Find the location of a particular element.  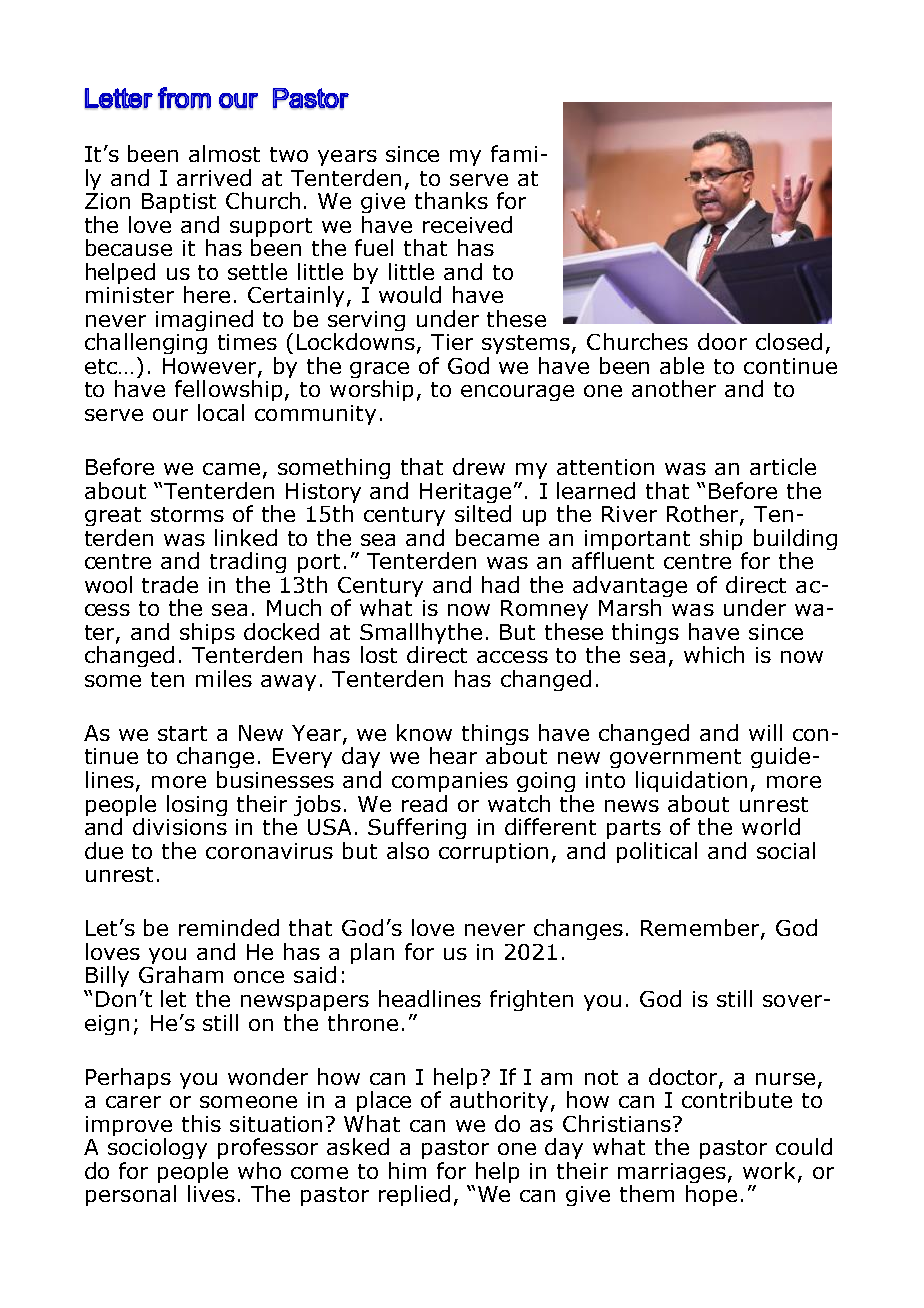

local is located at coordinates (221, 412).
